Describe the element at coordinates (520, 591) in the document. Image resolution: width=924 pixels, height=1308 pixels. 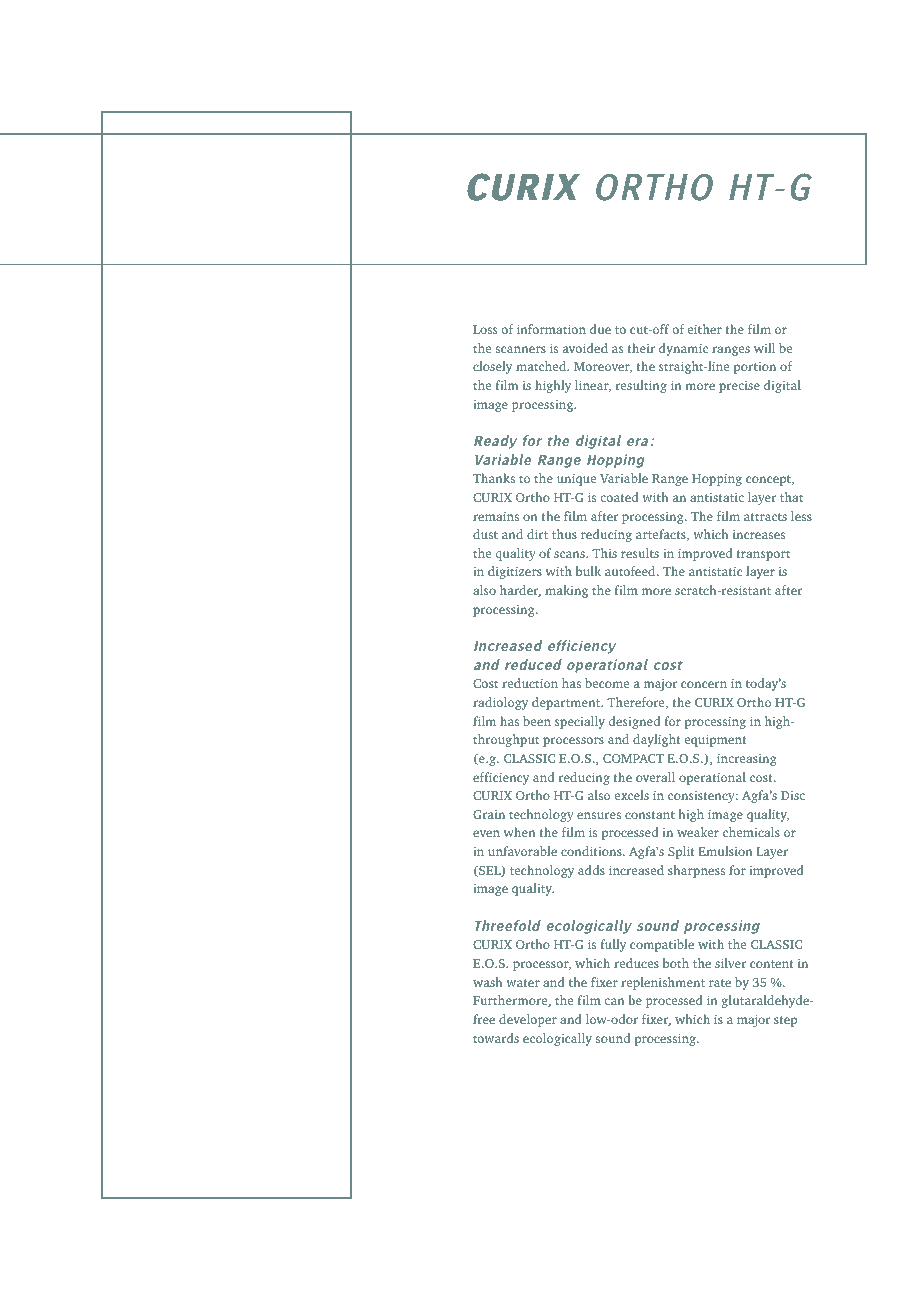
I see `harder` at that location.
